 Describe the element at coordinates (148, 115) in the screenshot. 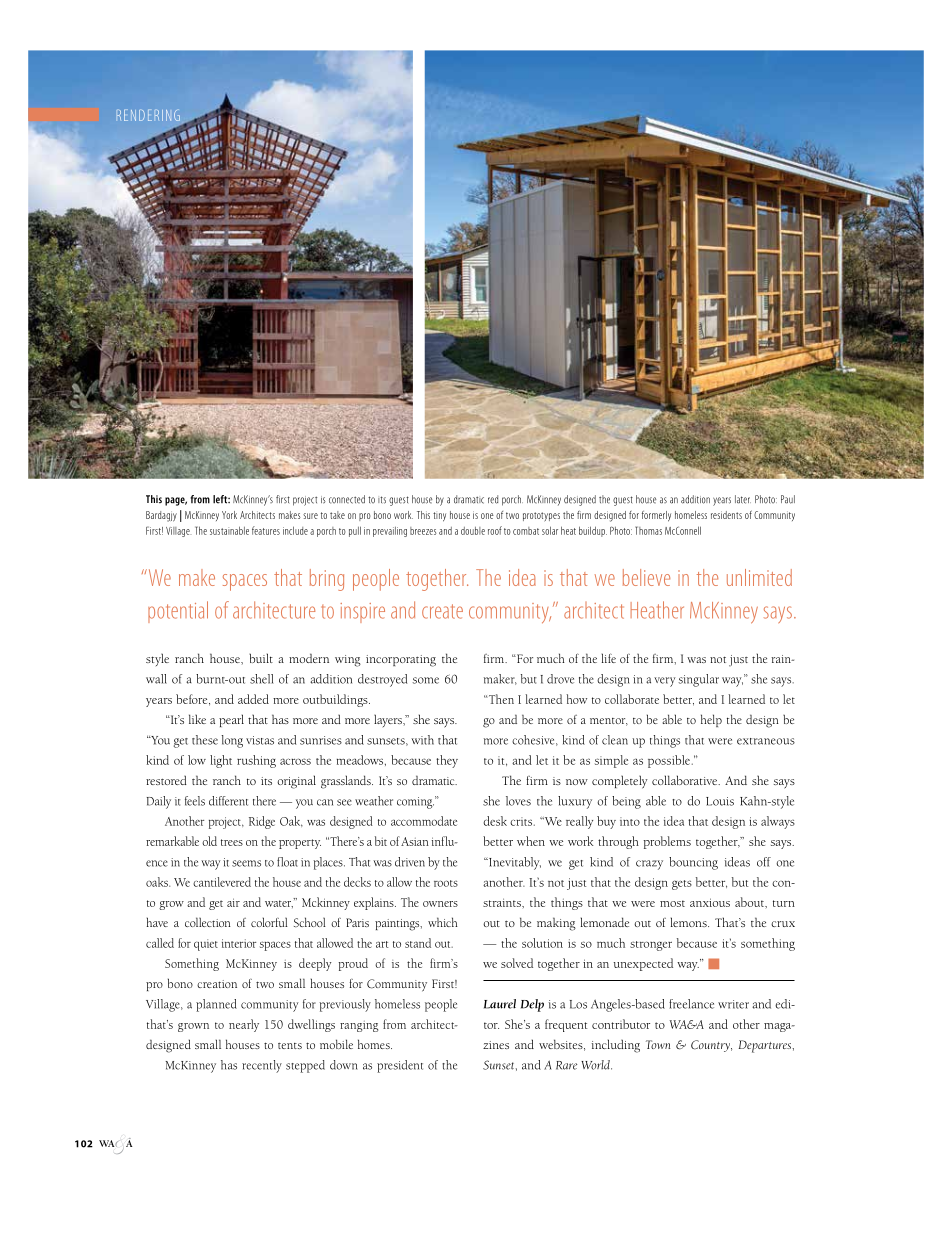

I see `RENDERING` at that location.
